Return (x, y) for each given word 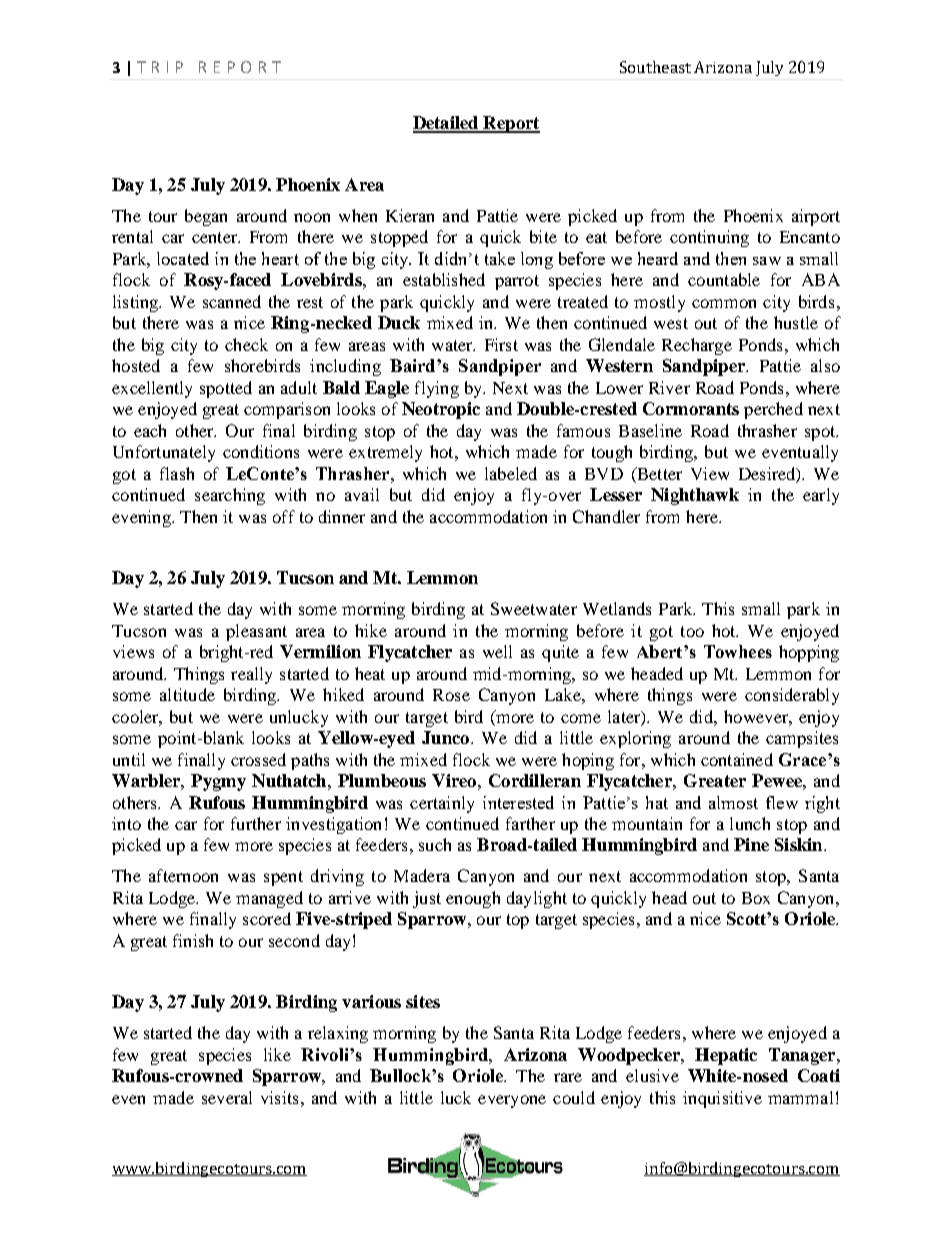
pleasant (256, 632)
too (692, 631)
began (206, 217)
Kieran (410, 215)
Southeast (655, 67)
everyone (512, 1101)
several (227, 1097)
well (497, 651)
